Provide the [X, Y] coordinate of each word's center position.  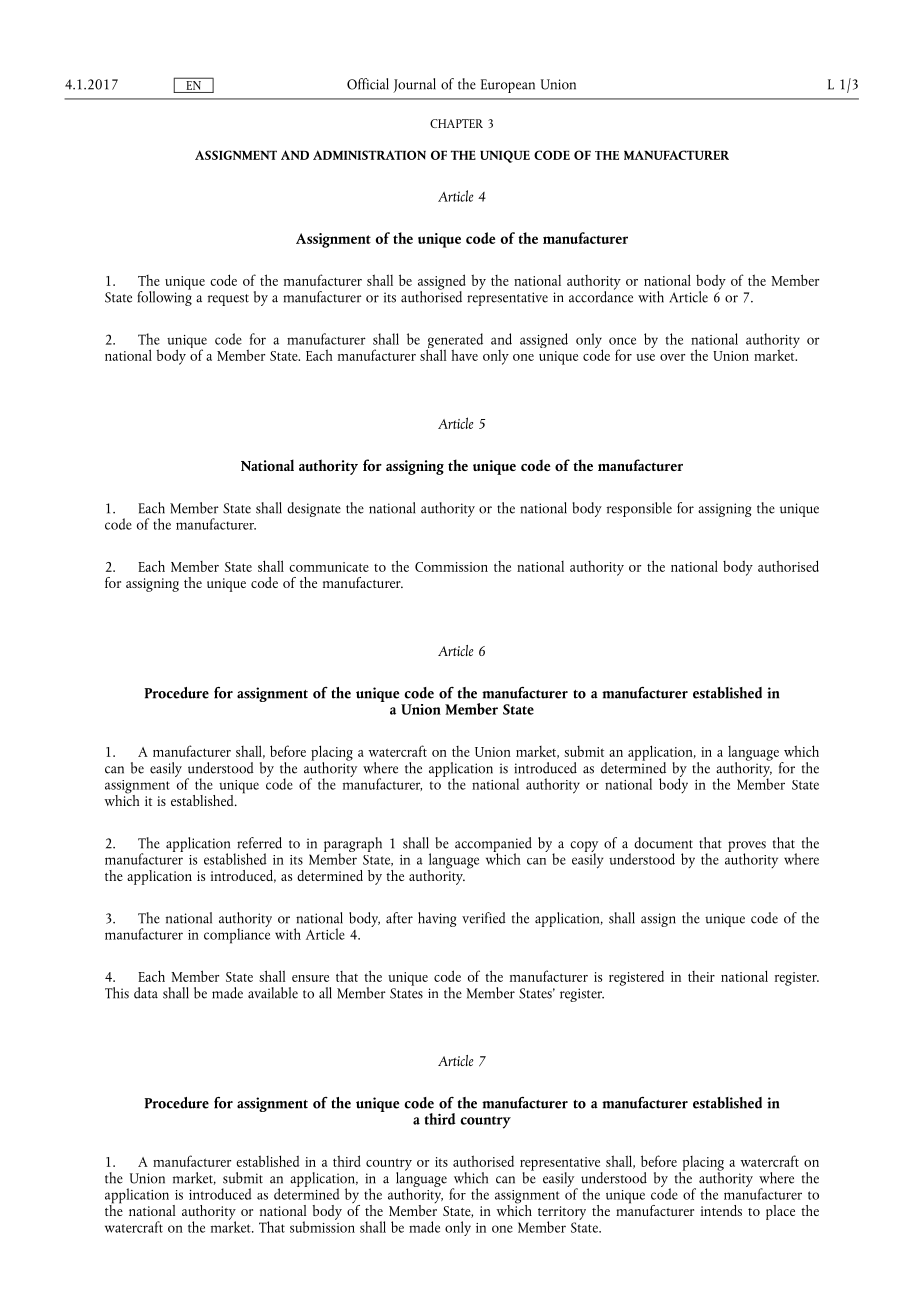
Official [368, 84]
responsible [639, 509]
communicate [329, 567]
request [228, 300]
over [672, 357]
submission [322, 1226]
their [701, 976]
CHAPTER [456, 123]
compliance [237, 935]
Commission [451, 567]
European [508, 86]
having [437, 919]
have [464, 355]
